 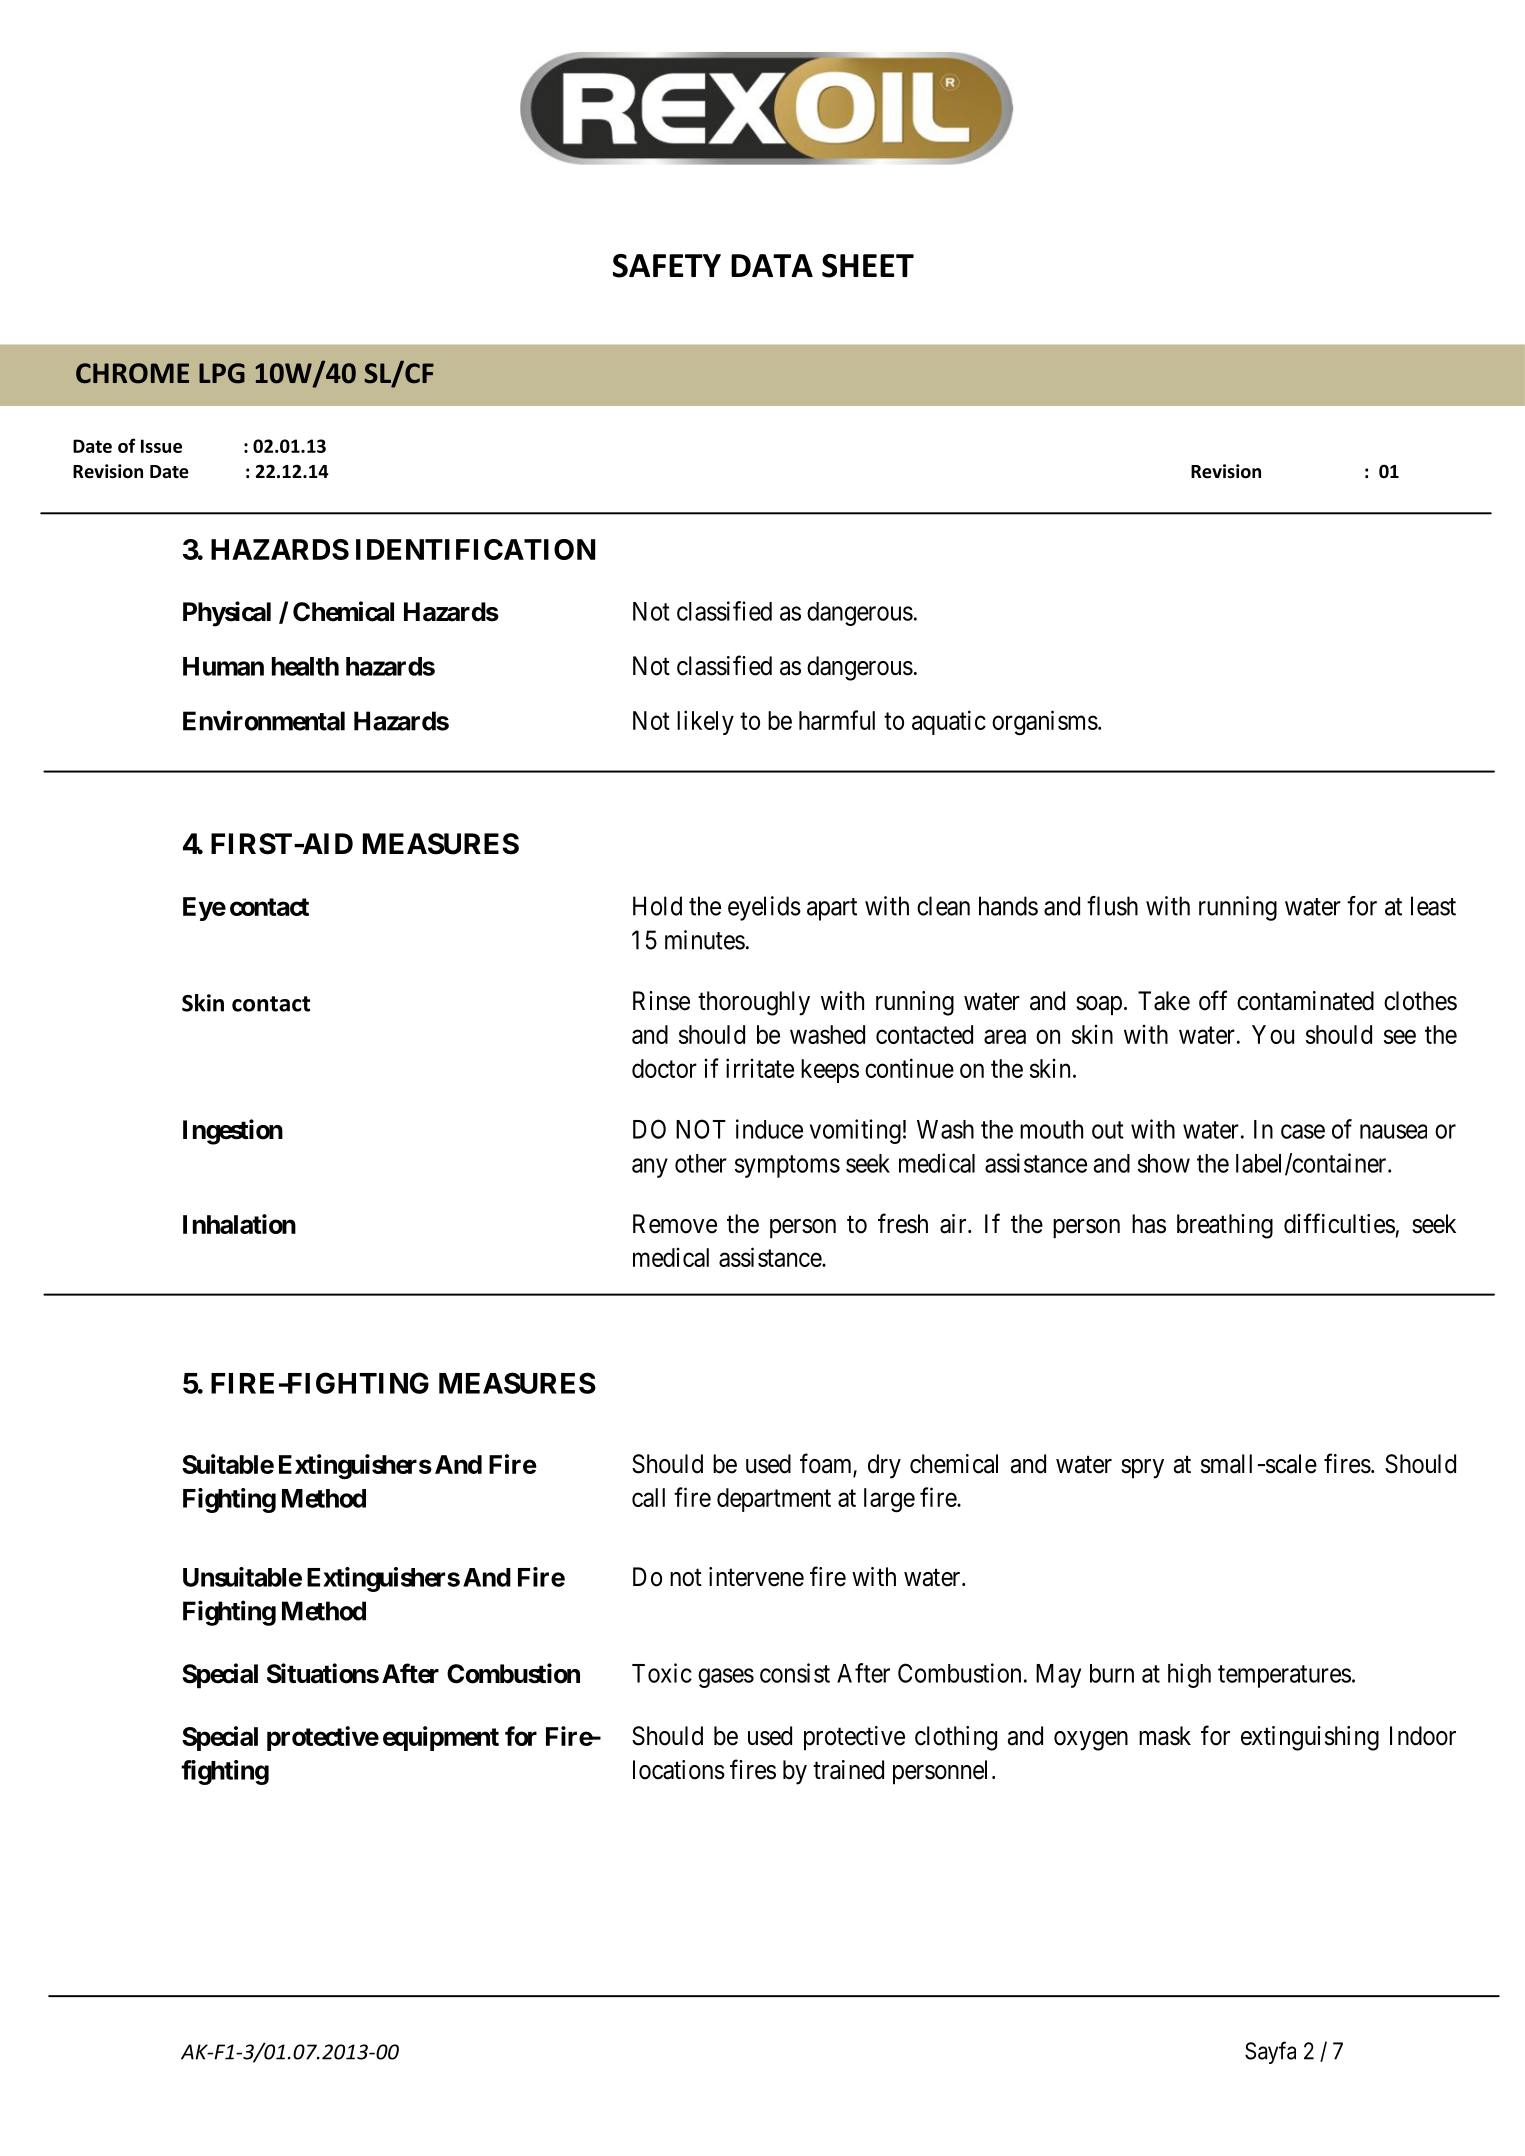 What do you see at coordinates (239, 1224) in the document?
I see `Inhalation` at bounding box center [239, 1224].
